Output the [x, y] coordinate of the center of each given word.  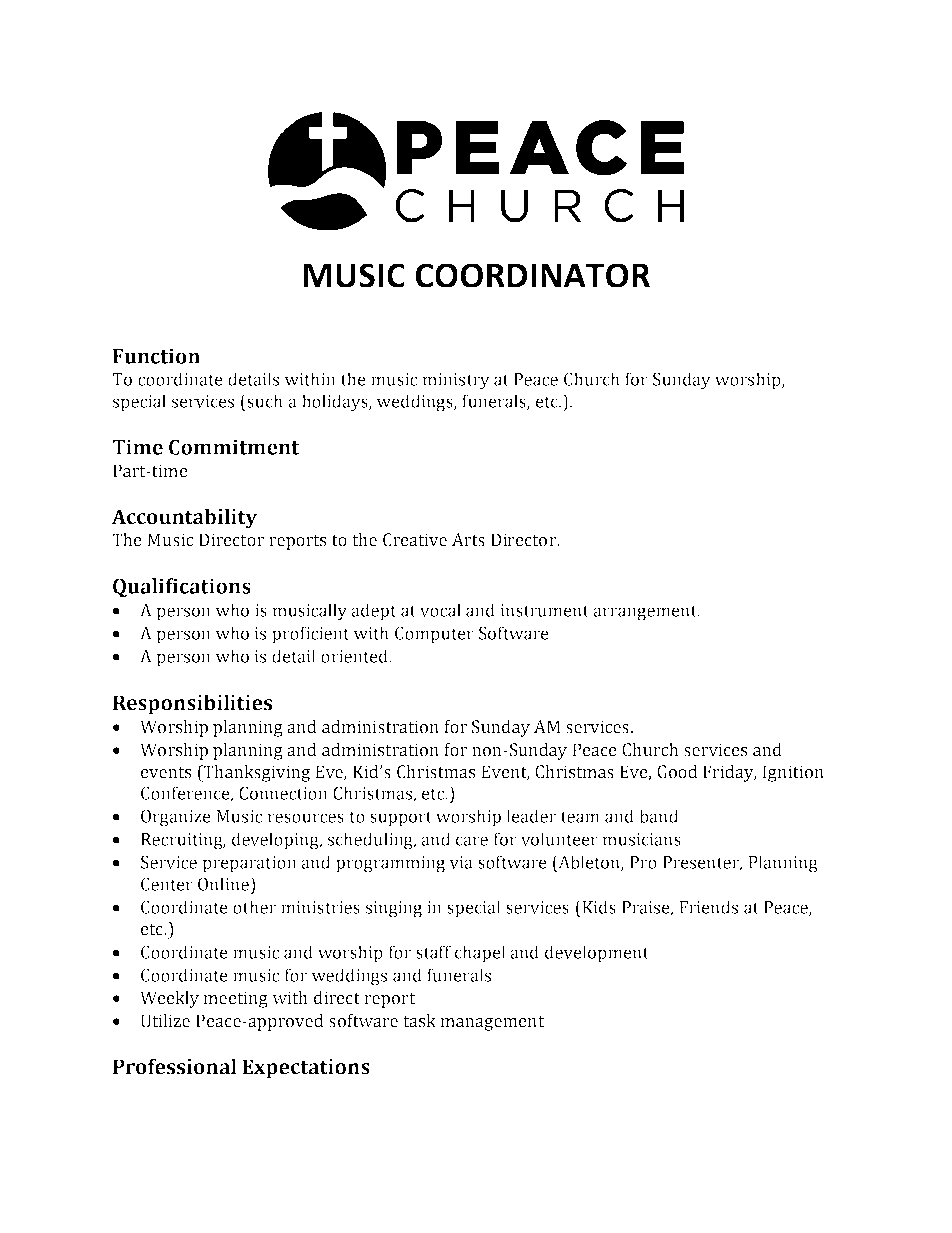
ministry [456, 381]
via [461, 862]
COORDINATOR [532, 275]
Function [156, 356]
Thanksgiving [256, 773]
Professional [175, 1066]
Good [677, 772]
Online [224, 884]
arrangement [646, 613]
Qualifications [182, 588]
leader [531, 816]
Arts [468, 540]
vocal [440, 610]
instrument [545, 610]
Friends [708, 907]
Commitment [234, 447]
